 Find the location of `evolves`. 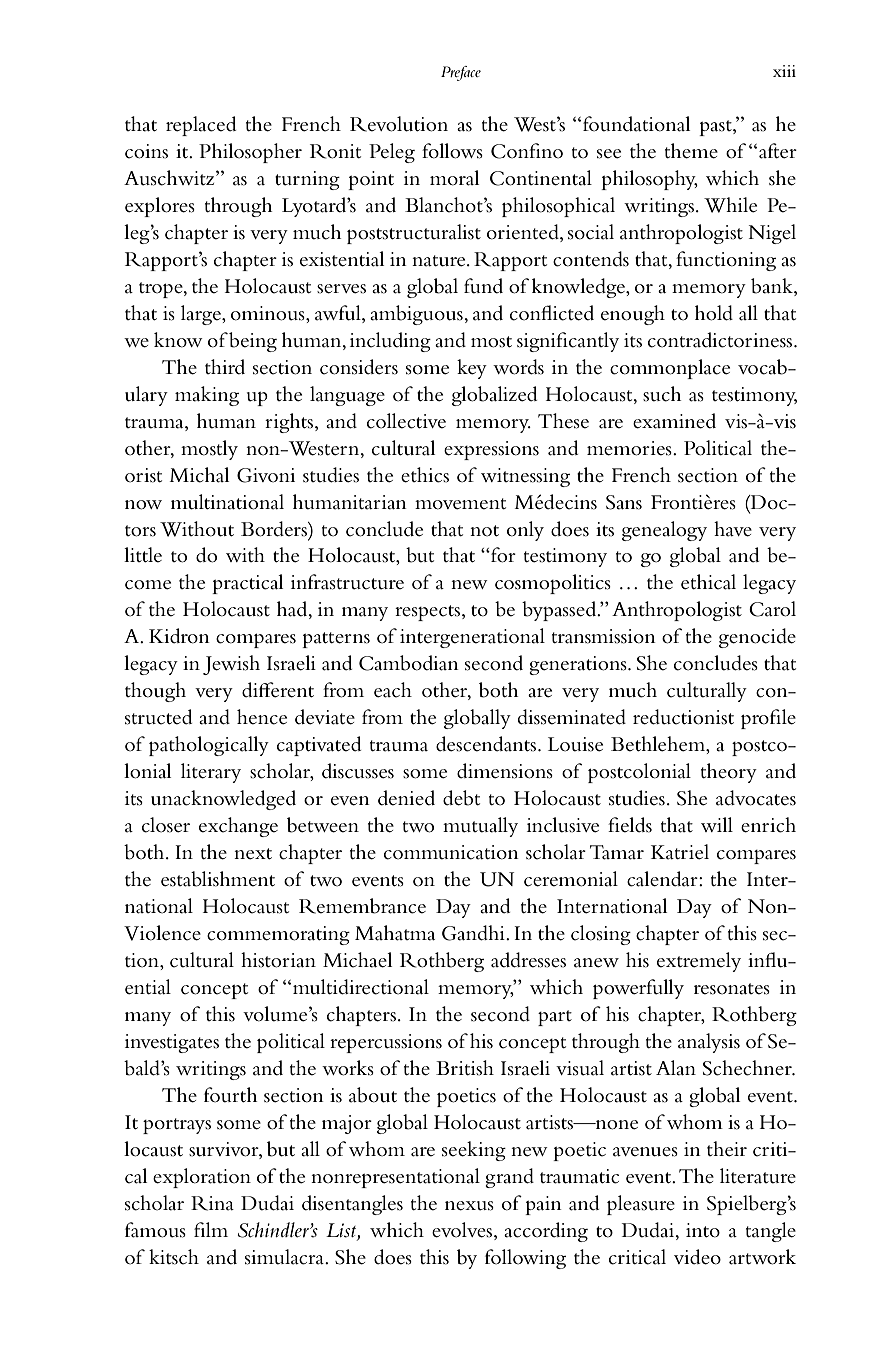

evolves is located at coordinates (463, 1231).
